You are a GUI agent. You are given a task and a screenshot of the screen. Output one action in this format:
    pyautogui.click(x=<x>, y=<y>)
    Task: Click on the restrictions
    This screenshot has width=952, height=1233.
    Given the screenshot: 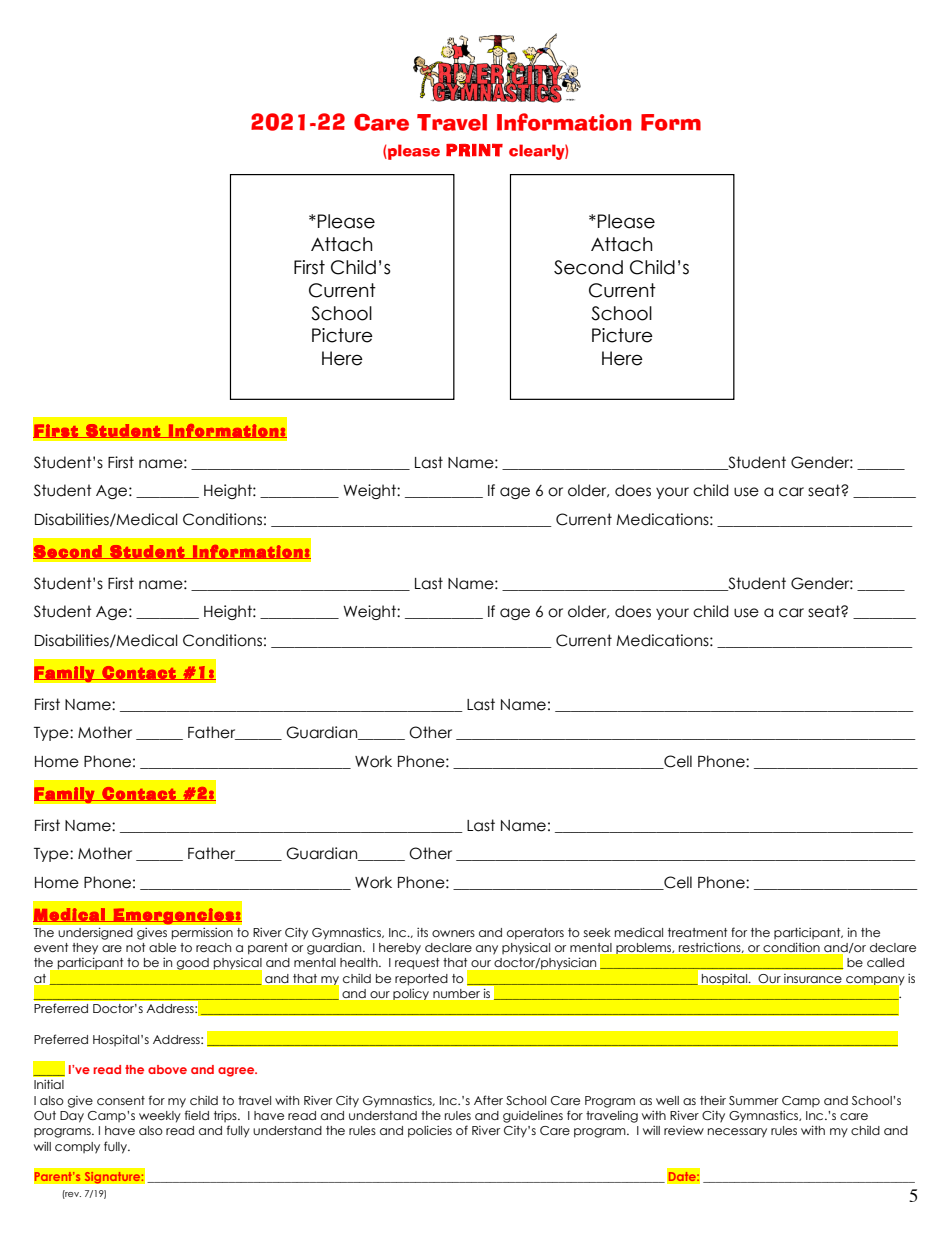 What is the action you would take?
    pyautogui.click(x=711, y=948)
